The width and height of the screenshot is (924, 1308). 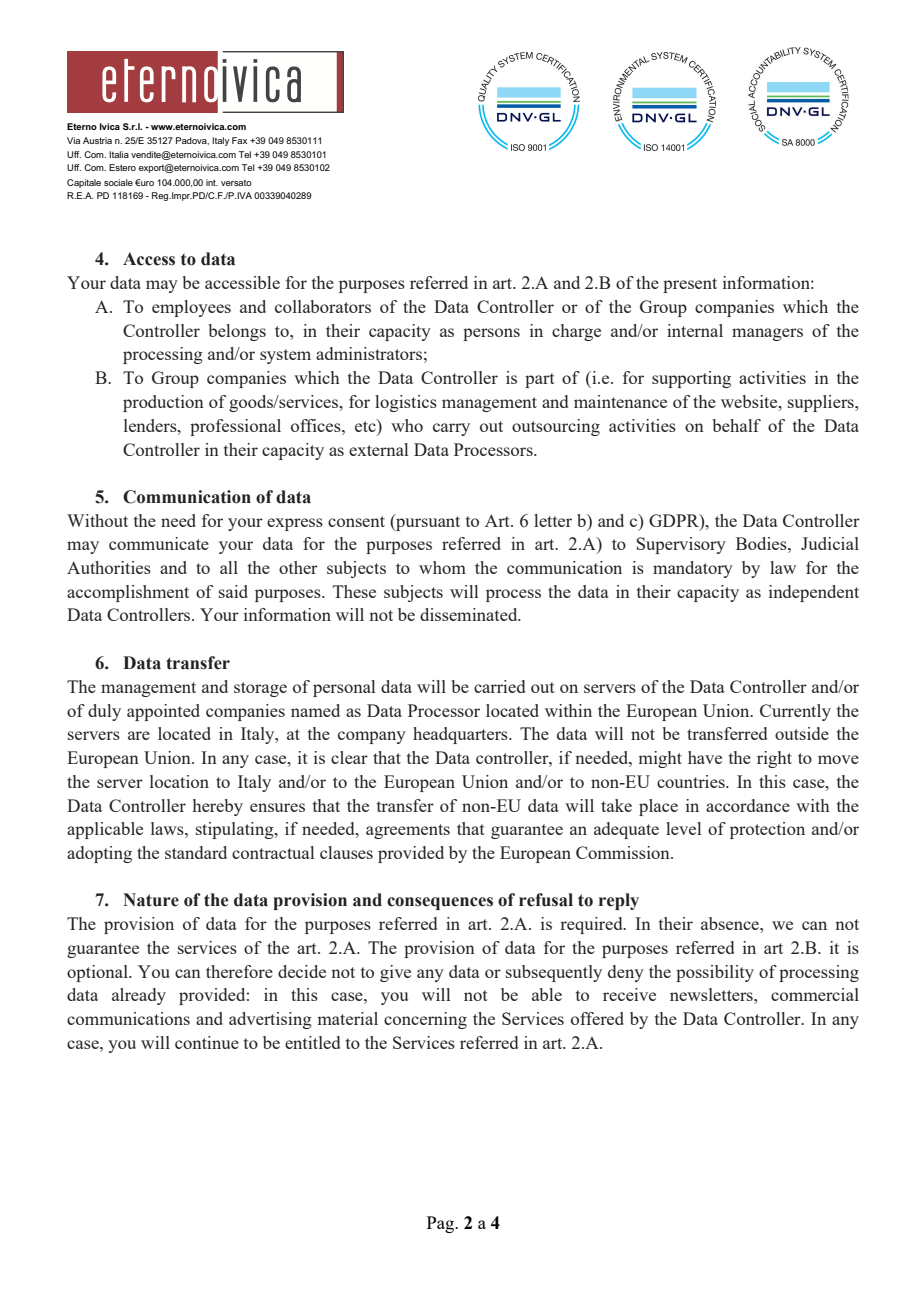 I want to click on present, so click(x=690, y=285).
